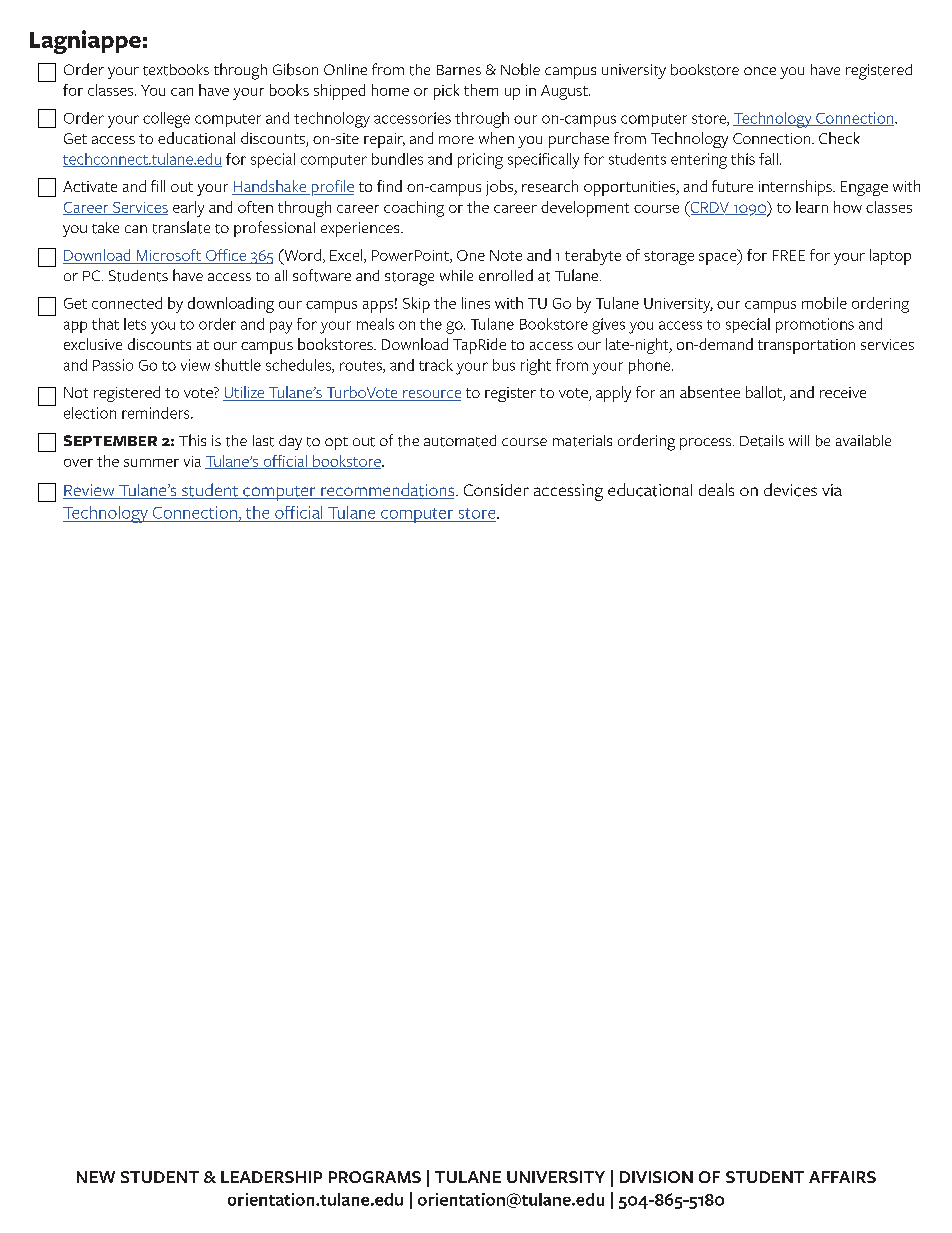  Describe the element at coordinates (806, 346) in the document. I see `transportation` at that location.
